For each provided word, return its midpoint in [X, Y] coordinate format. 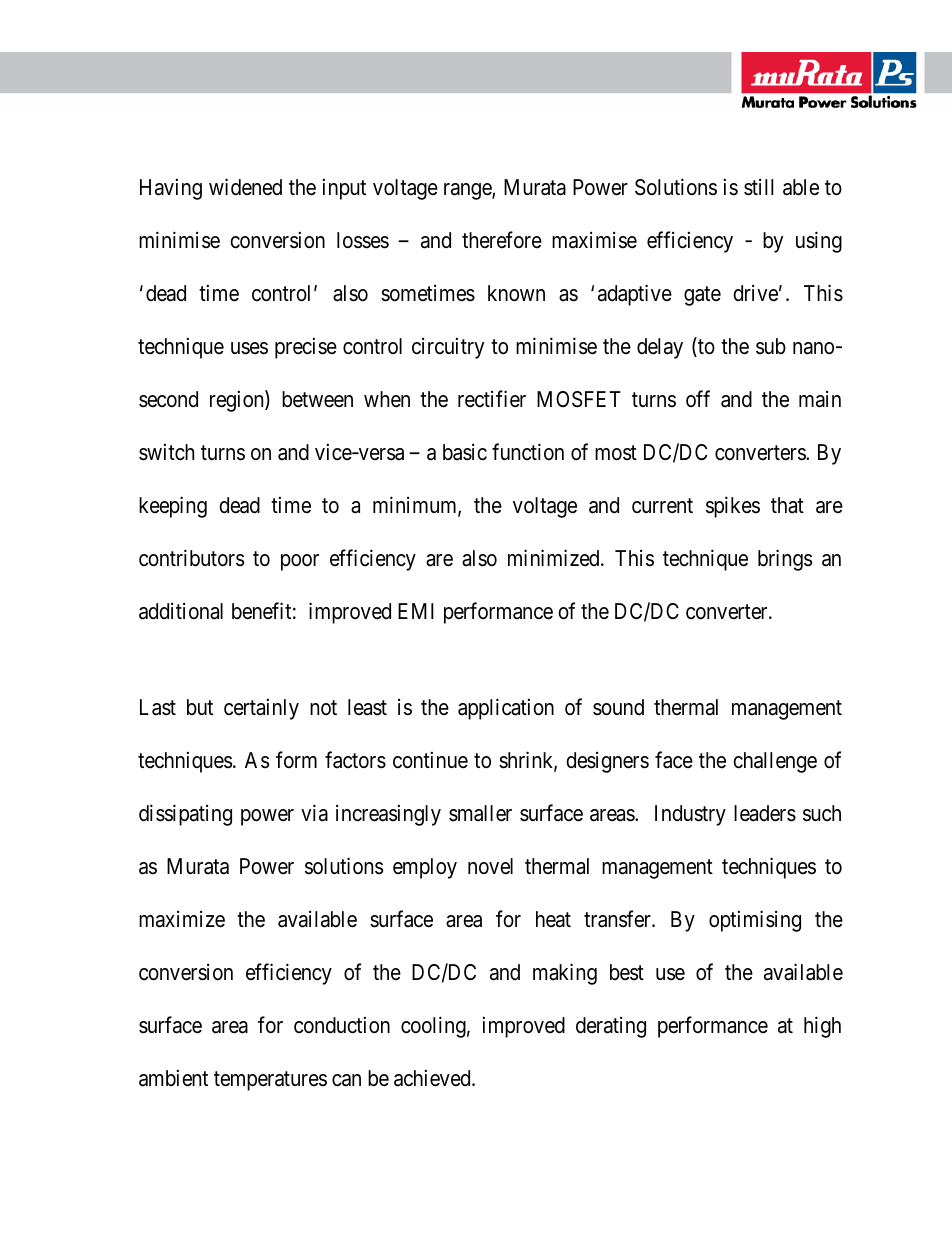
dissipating [185, 815]
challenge [775, 762]
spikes [733, 507]
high [822, 1027]
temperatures [270, 1081]
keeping [173, 507]
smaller [480, 813]
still [758, 187]
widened [245, 187]
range [468, 191]
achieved [433, 1078]
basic [465, 452]
